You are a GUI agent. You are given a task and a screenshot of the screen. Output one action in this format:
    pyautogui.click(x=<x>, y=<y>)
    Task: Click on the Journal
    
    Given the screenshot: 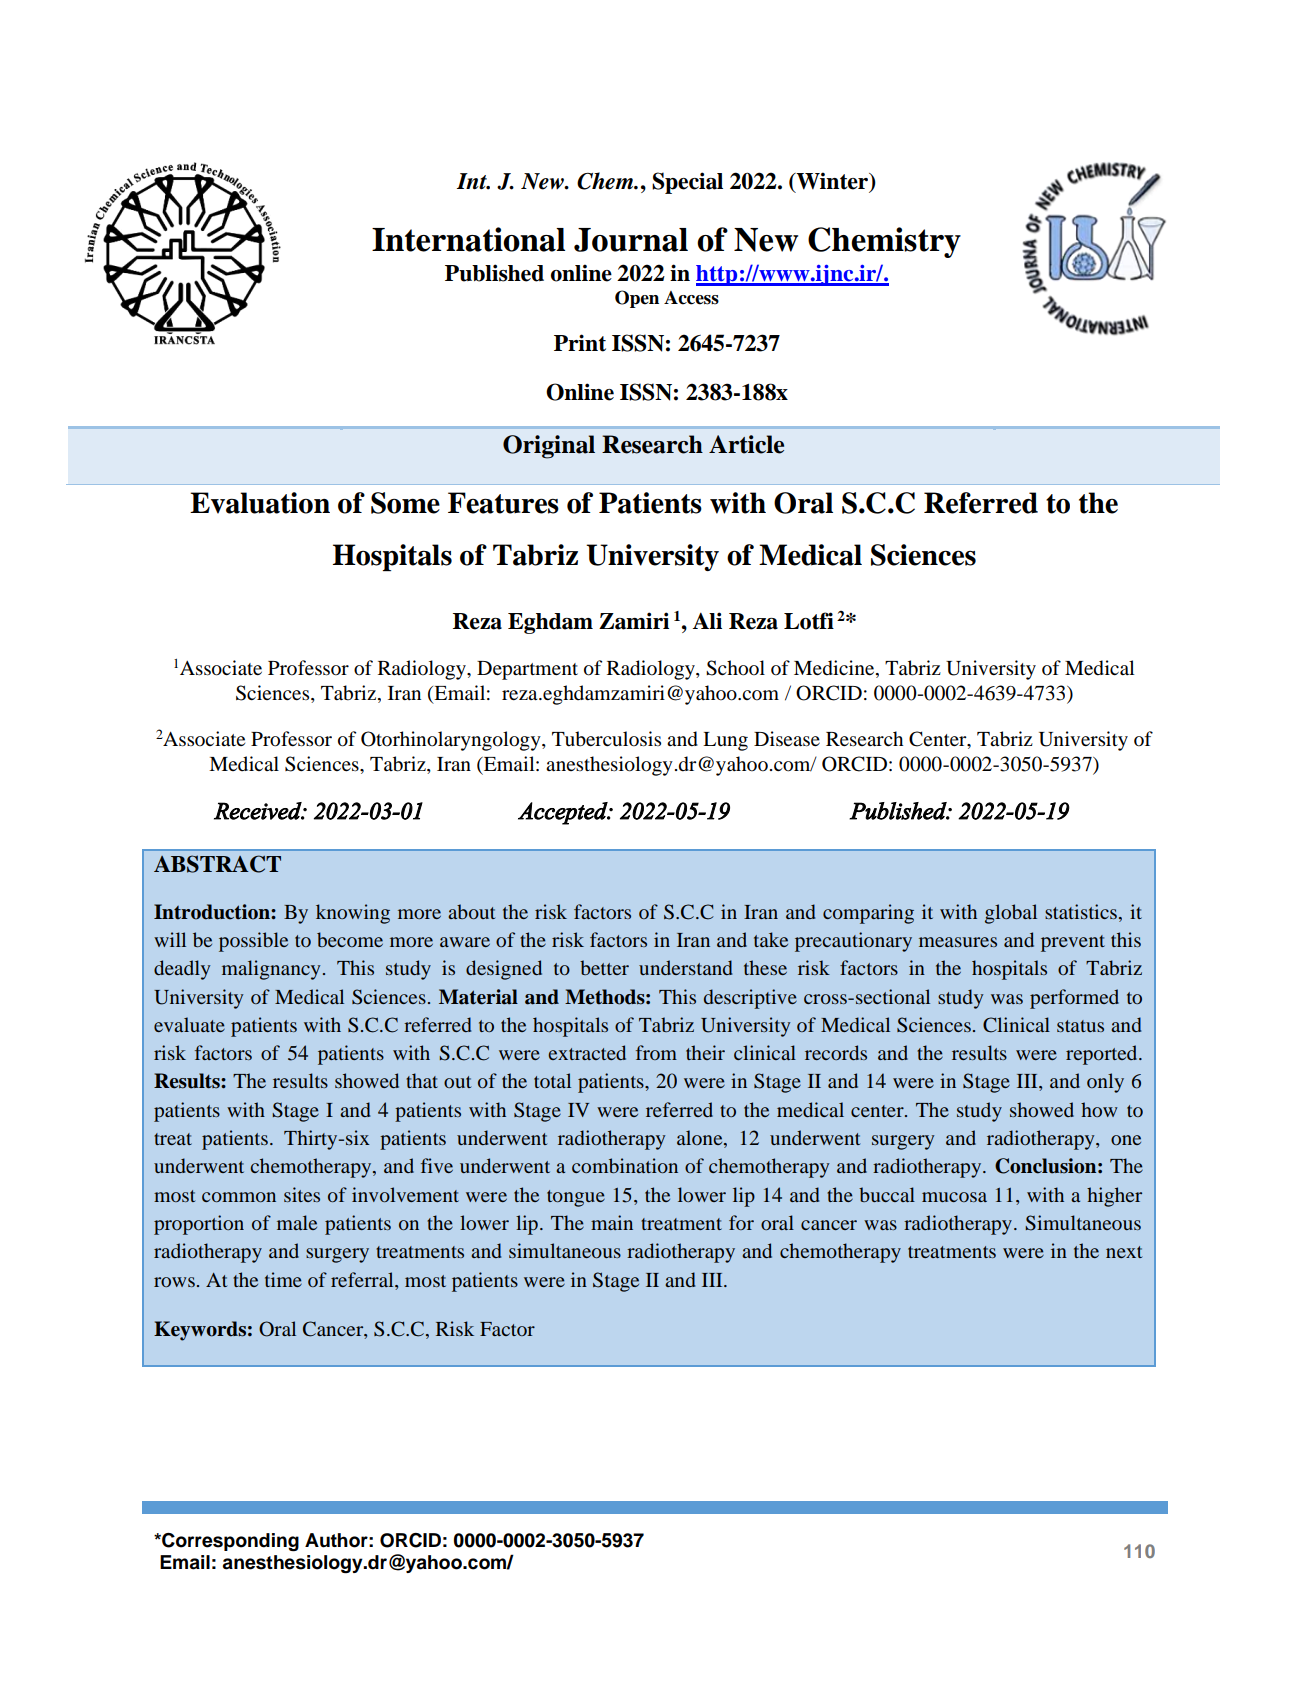 What is the action you would take?
    pyautogui.click(x=631, y=240)
